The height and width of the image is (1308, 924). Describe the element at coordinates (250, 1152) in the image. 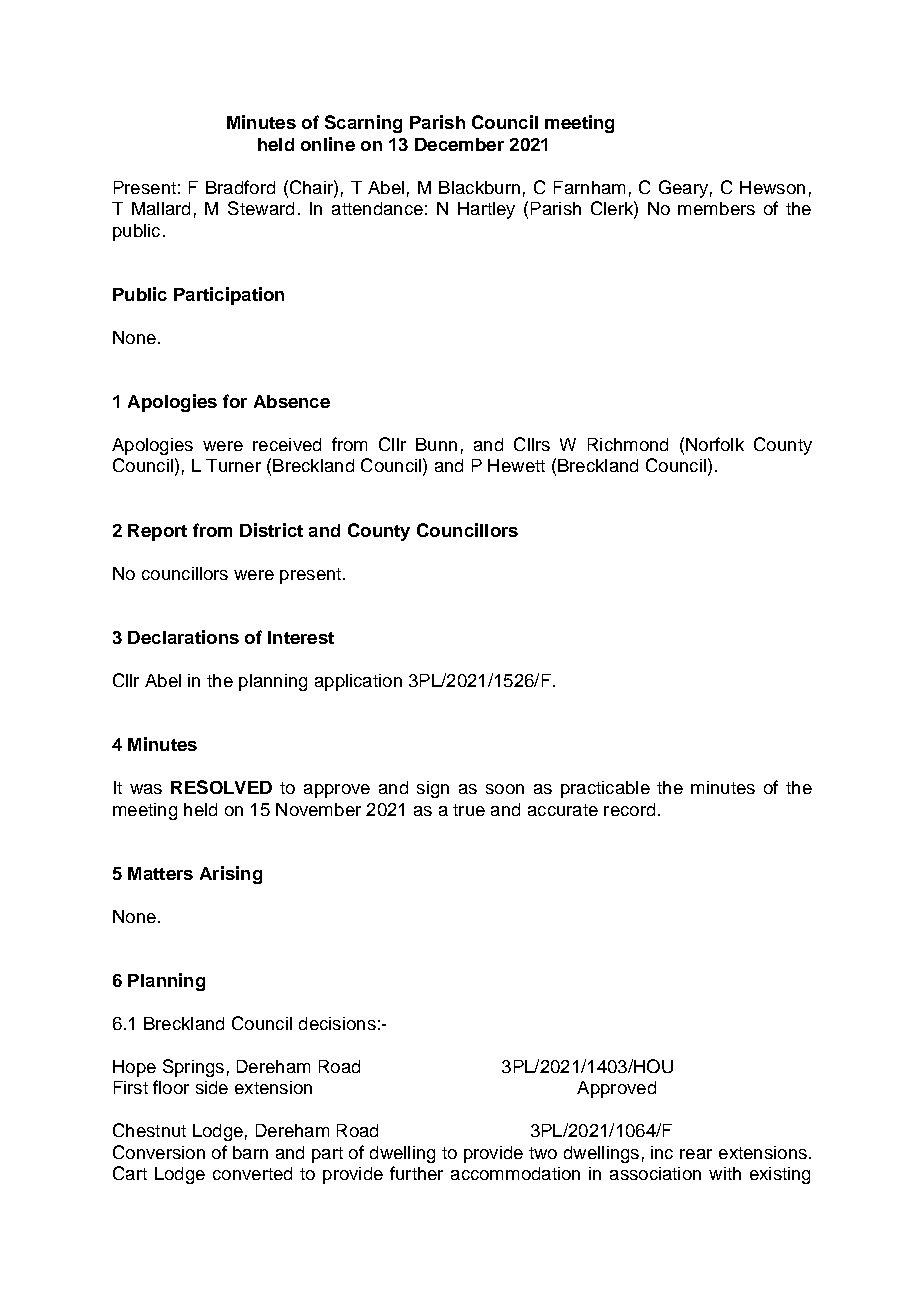

I see `barn` at that location.
